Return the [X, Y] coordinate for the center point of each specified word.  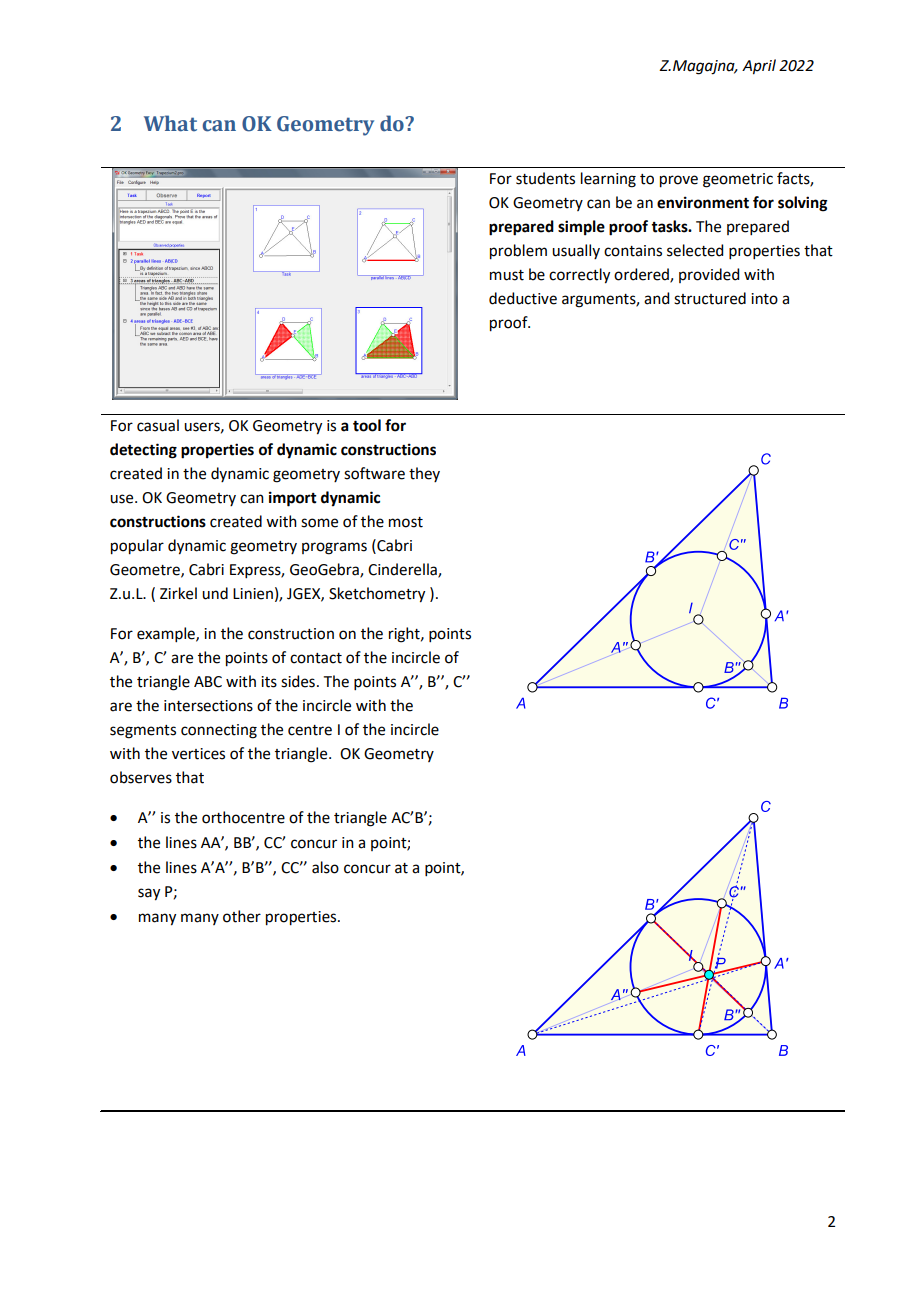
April [759, 67]
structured [710, 298]
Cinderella [403, 570]
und [215, 593]
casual [158, 425]
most [406, 522]
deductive [523, 298]
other [242, 916]
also [325, 867]
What [170, 123]
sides [298, 681]
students [545, 178]
